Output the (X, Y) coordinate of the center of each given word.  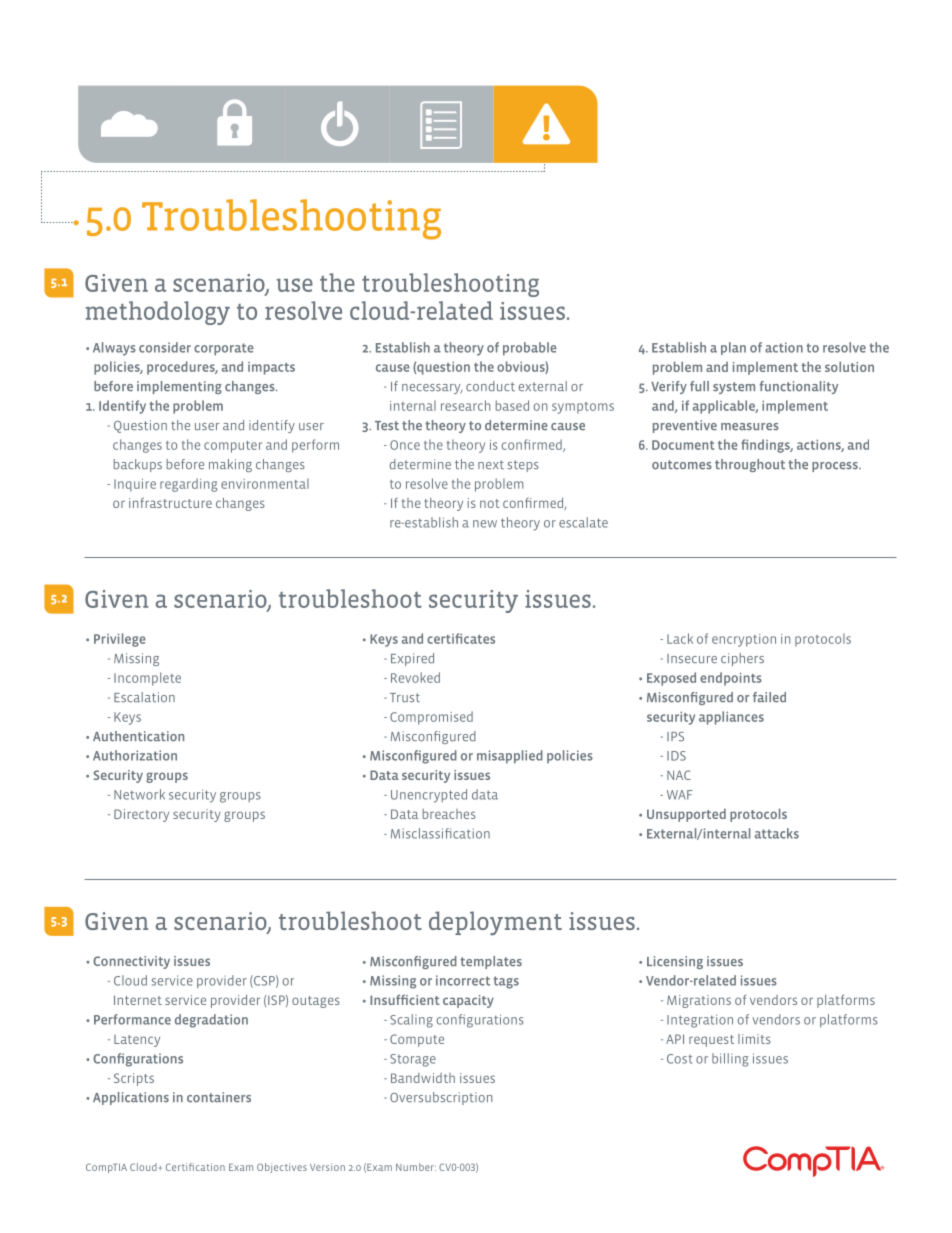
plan (733, 348)
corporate (224, 349)
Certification (195, 1167)
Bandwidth (423, 1078)
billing (730, 1060)
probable (530, 349)
